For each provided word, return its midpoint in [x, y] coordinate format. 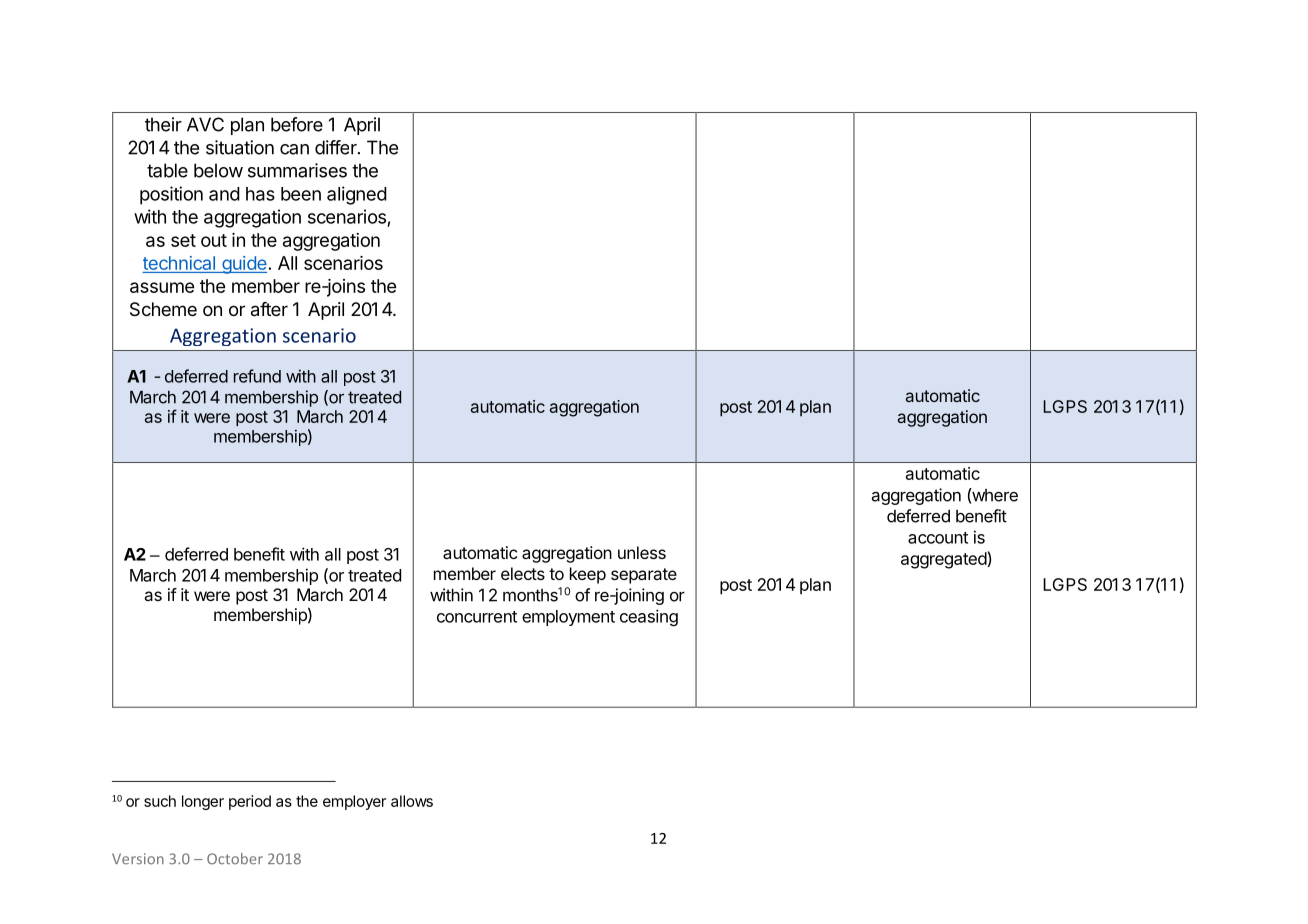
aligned [357, 195]
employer [354, 802]
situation [240, 147]
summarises [297, 170]
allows [412, 801]
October [235, 859]
